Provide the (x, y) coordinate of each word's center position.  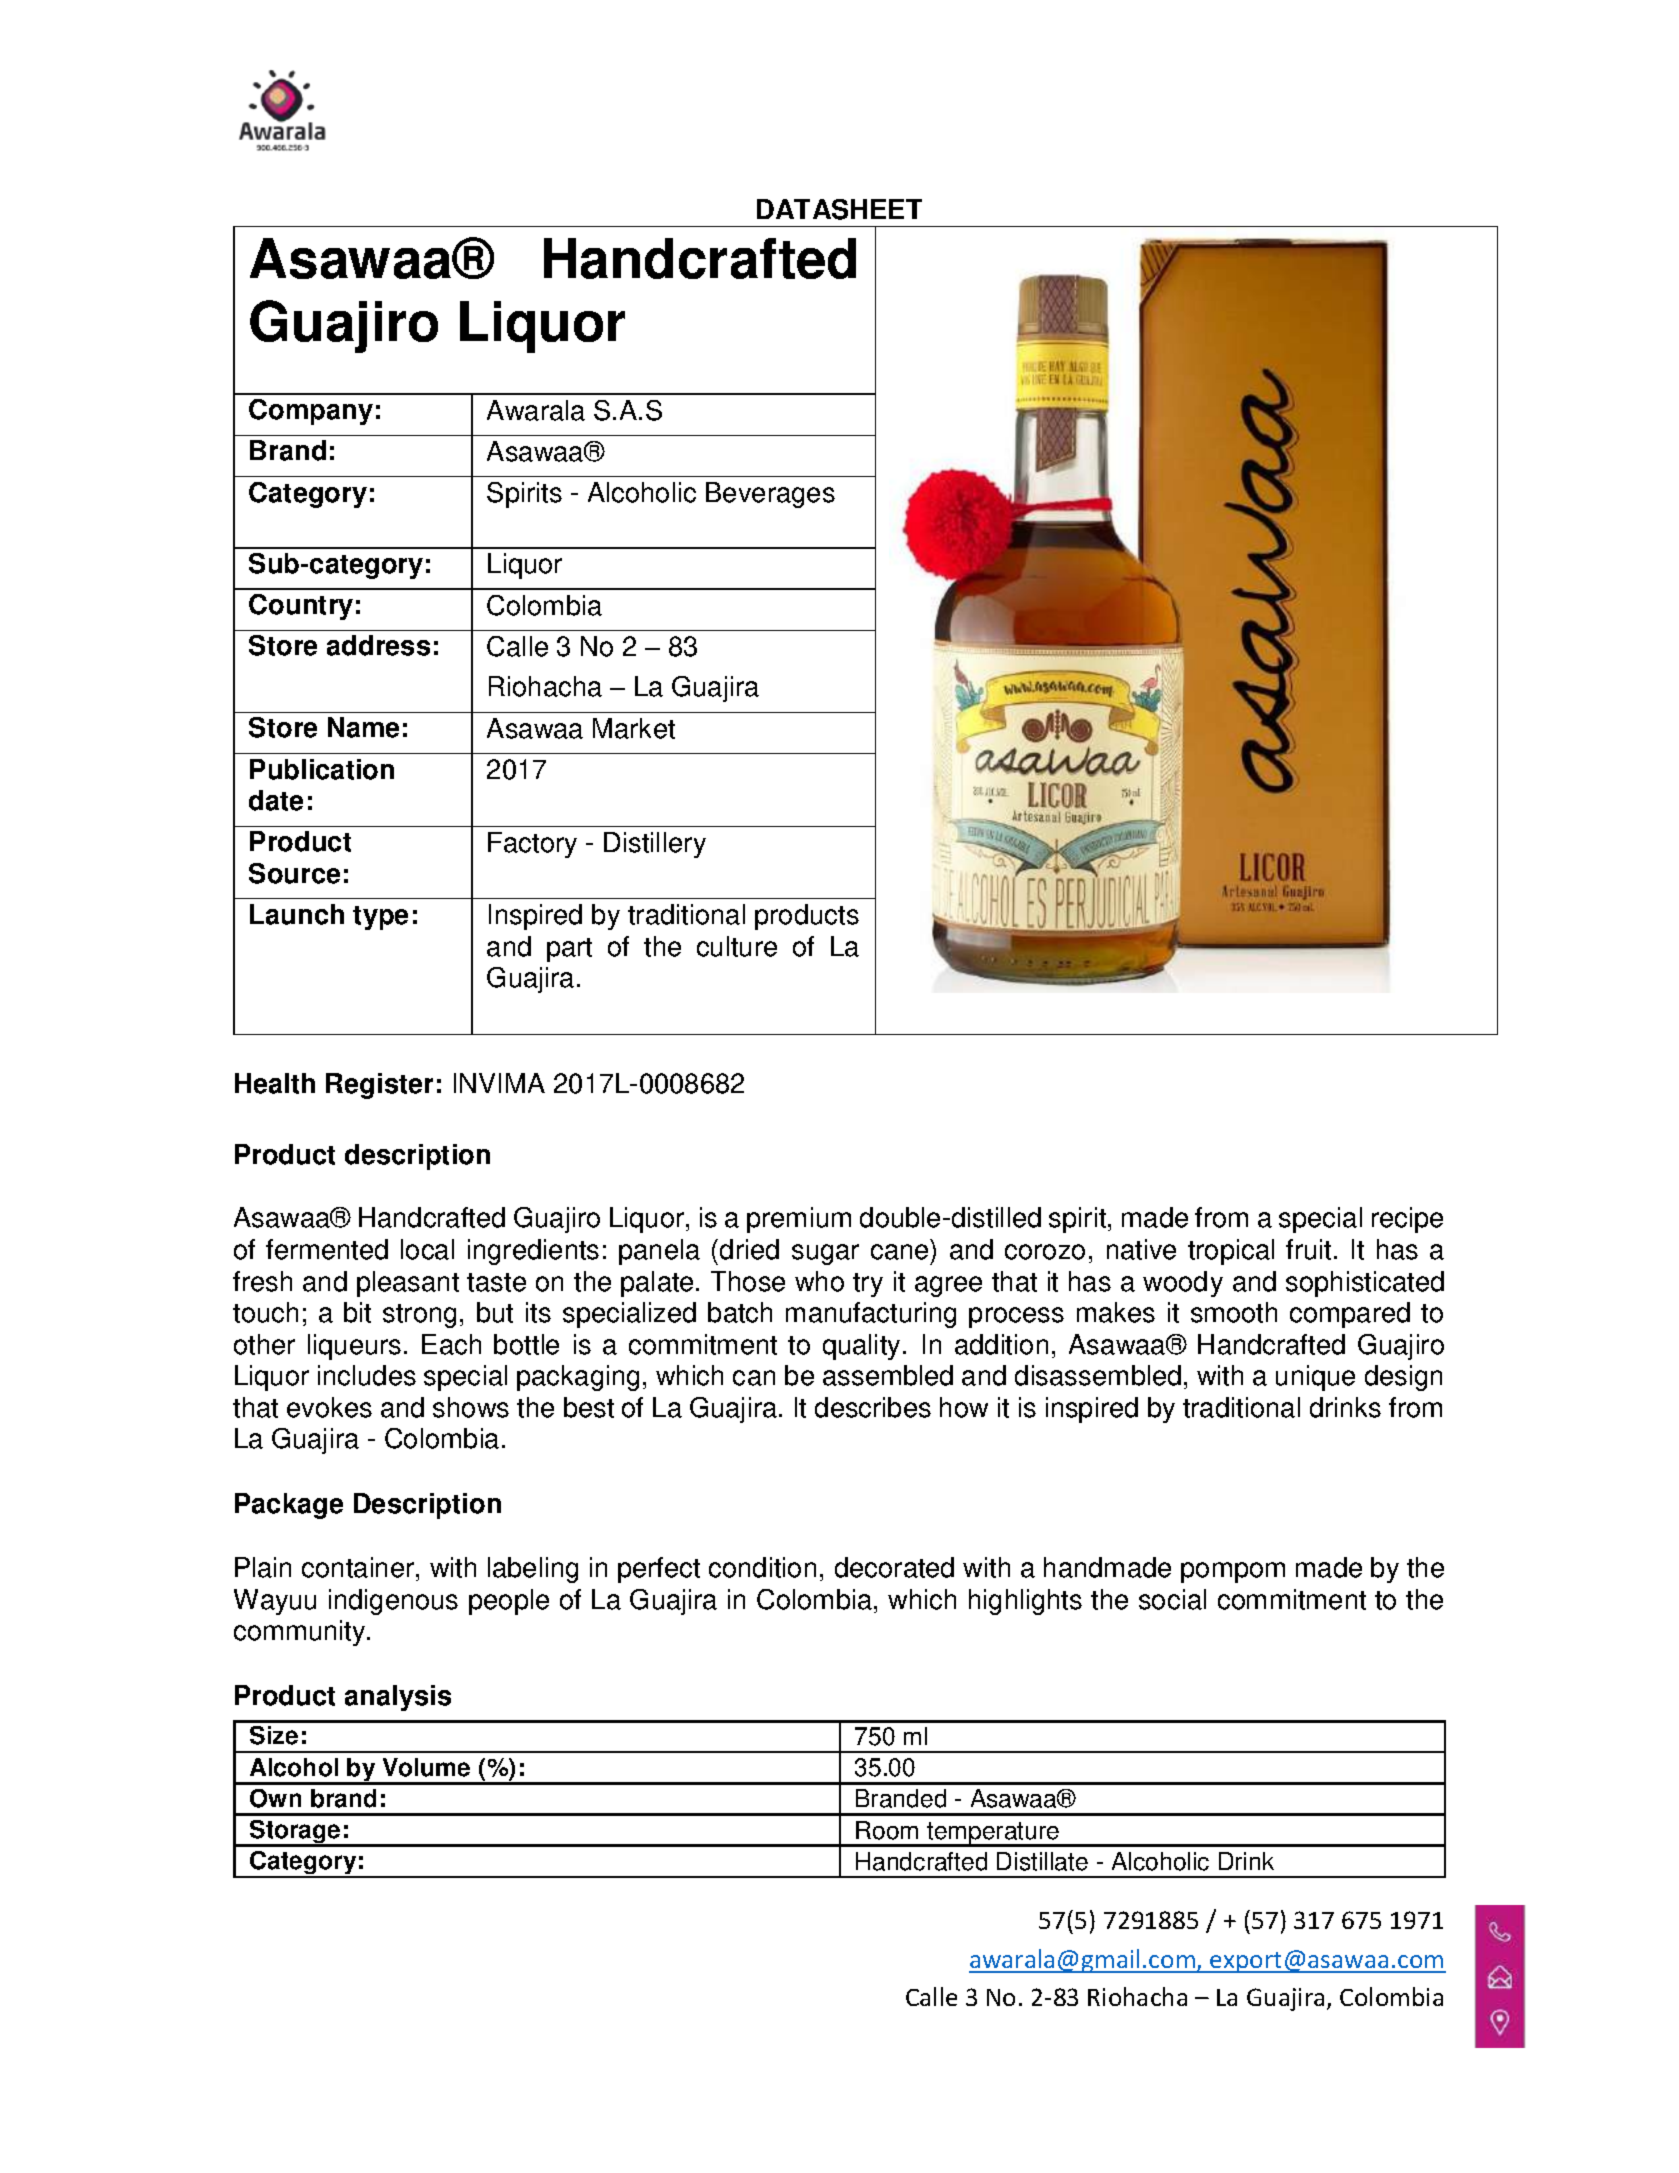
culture (737, 946)
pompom (1233, 1572)
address (378, 645)
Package (289, 1506)
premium (799, 1220)
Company (311, 412)
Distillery (655, 845)
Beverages (770, 495)
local (427, 1249)
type (380, 918)
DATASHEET (839, 209)
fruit (1308, 1249)
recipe (1407, 1220)
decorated (894, 1567)
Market (634, 728)
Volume (426, 1767)
